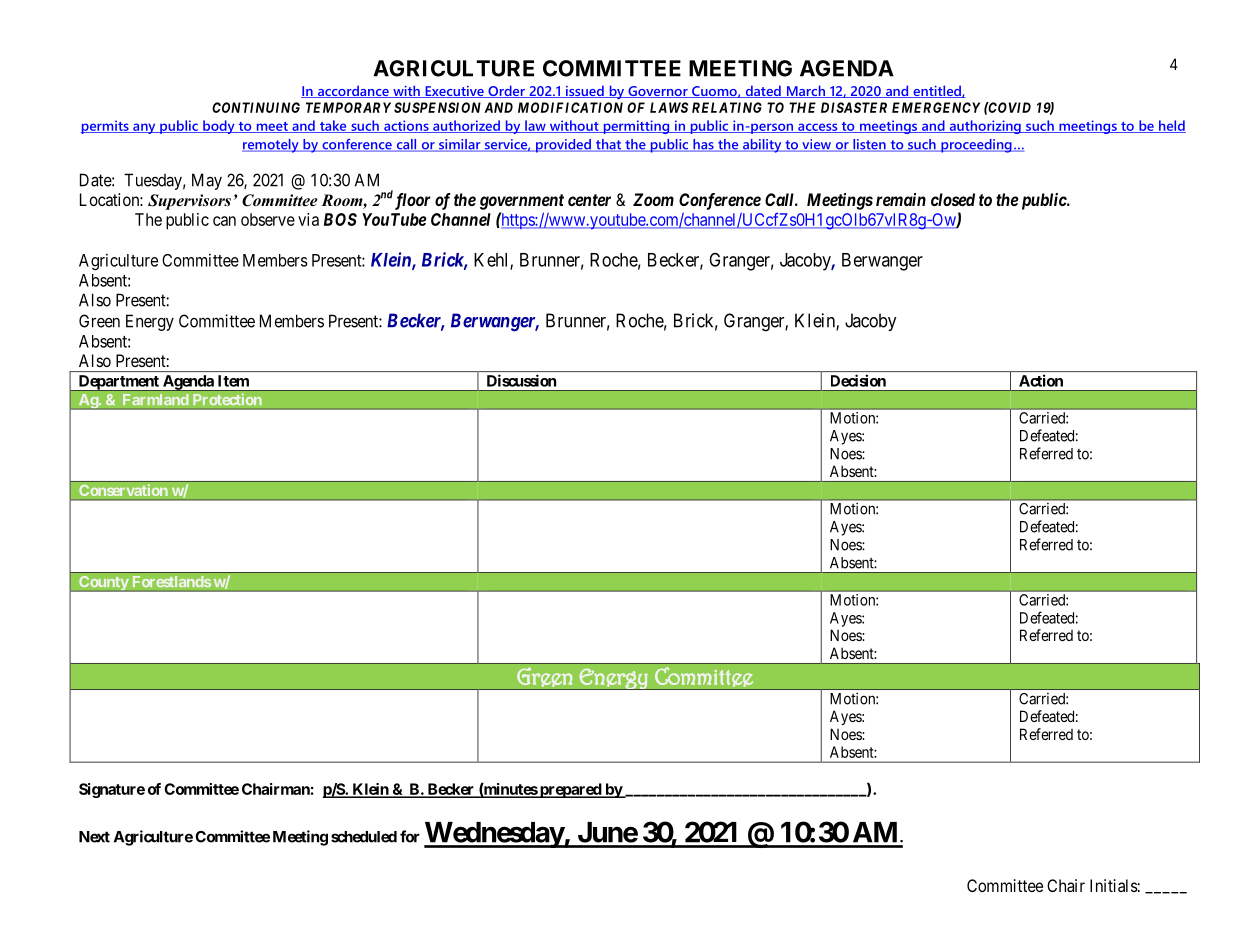  What do you see at coordinates (1114, 885) in the page?
I see `Initials` at bounding box center [1114, 885].
